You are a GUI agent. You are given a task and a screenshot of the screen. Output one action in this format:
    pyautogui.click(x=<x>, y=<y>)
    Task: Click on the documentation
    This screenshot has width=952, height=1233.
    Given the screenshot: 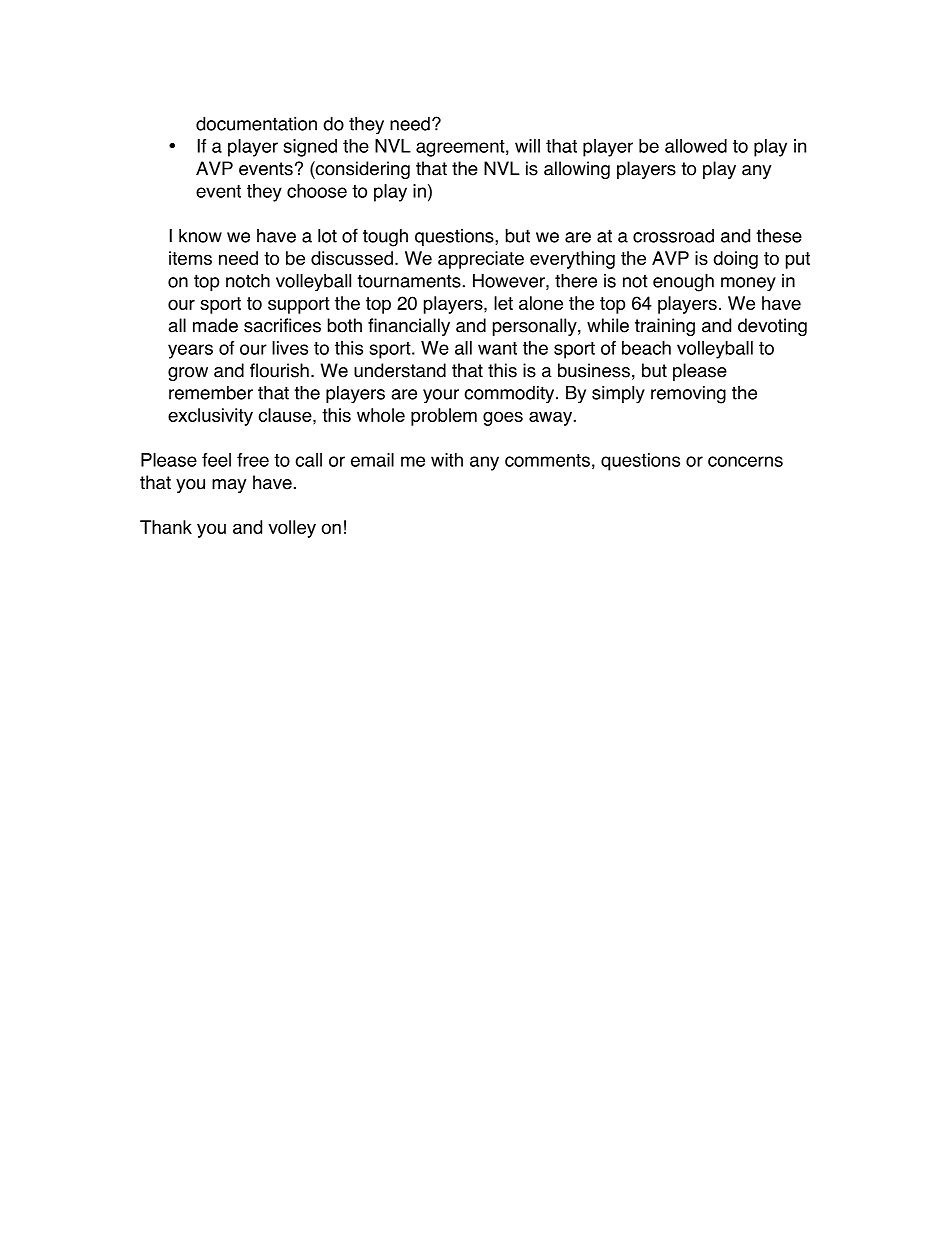 What is the action you would take?
    pyautogui.click(x=256, y=123)
